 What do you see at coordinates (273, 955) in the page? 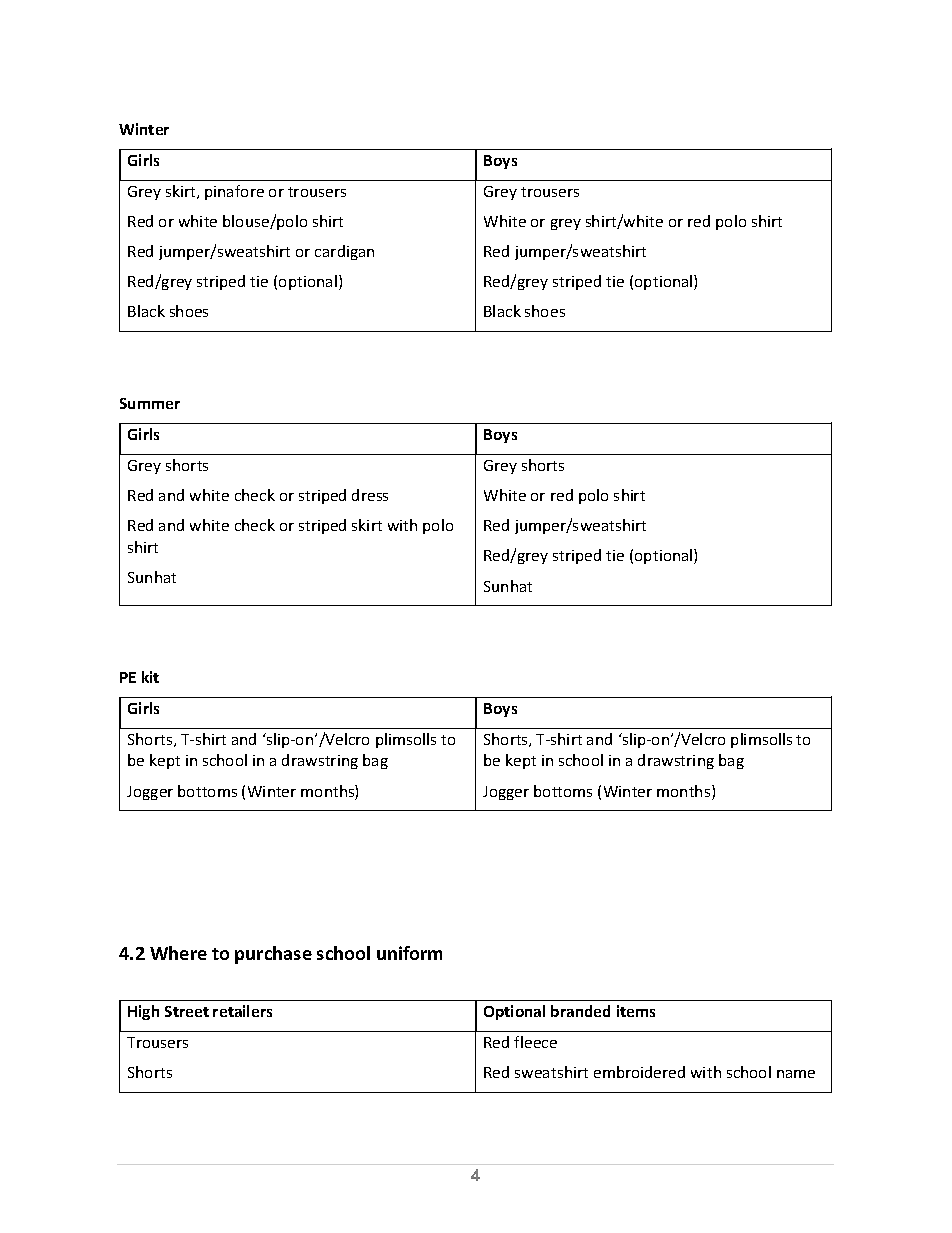
I see `purchase` at bounding box center [273, 955].
